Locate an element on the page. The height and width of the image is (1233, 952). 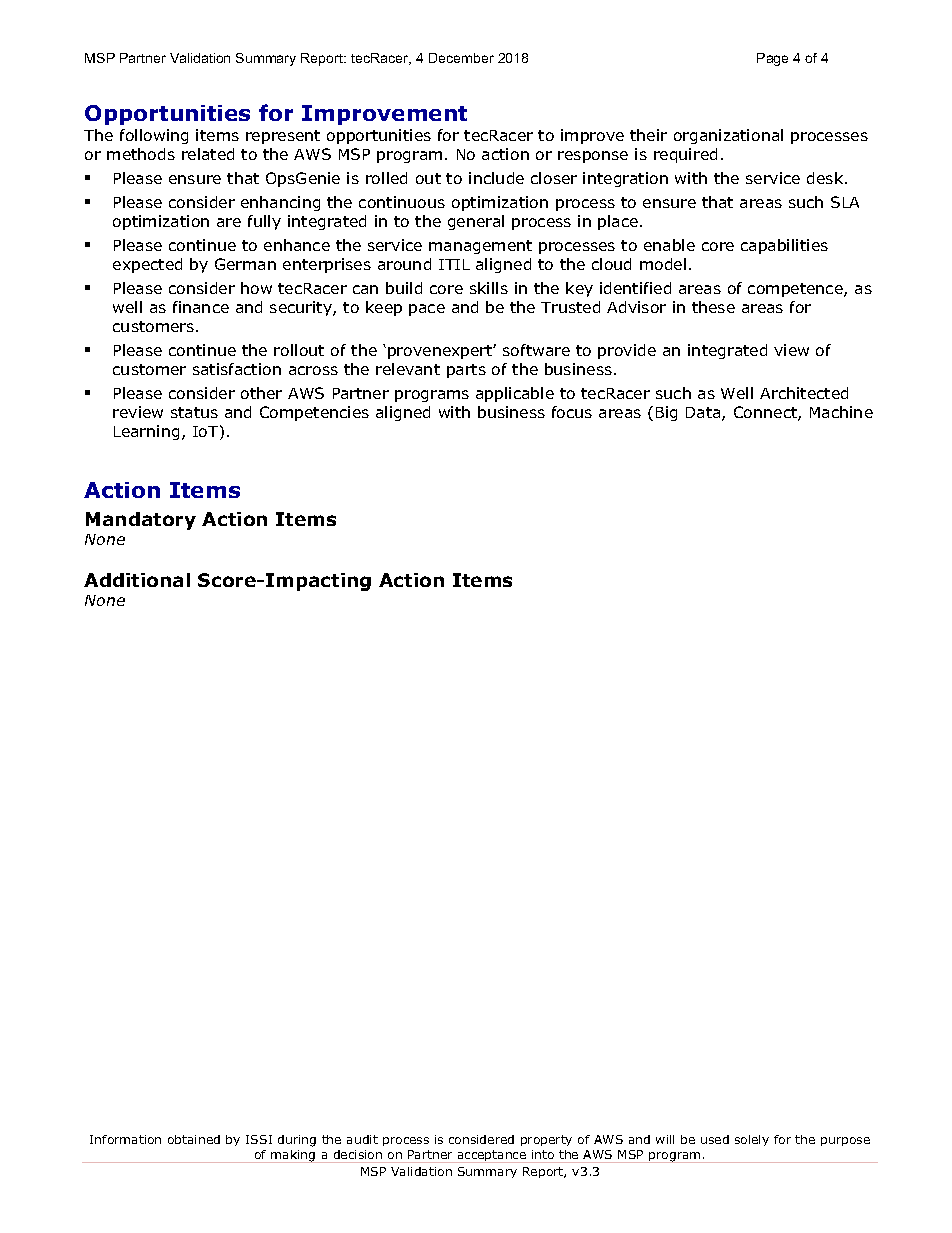
obtained is located at coordinates (194, 1139).
